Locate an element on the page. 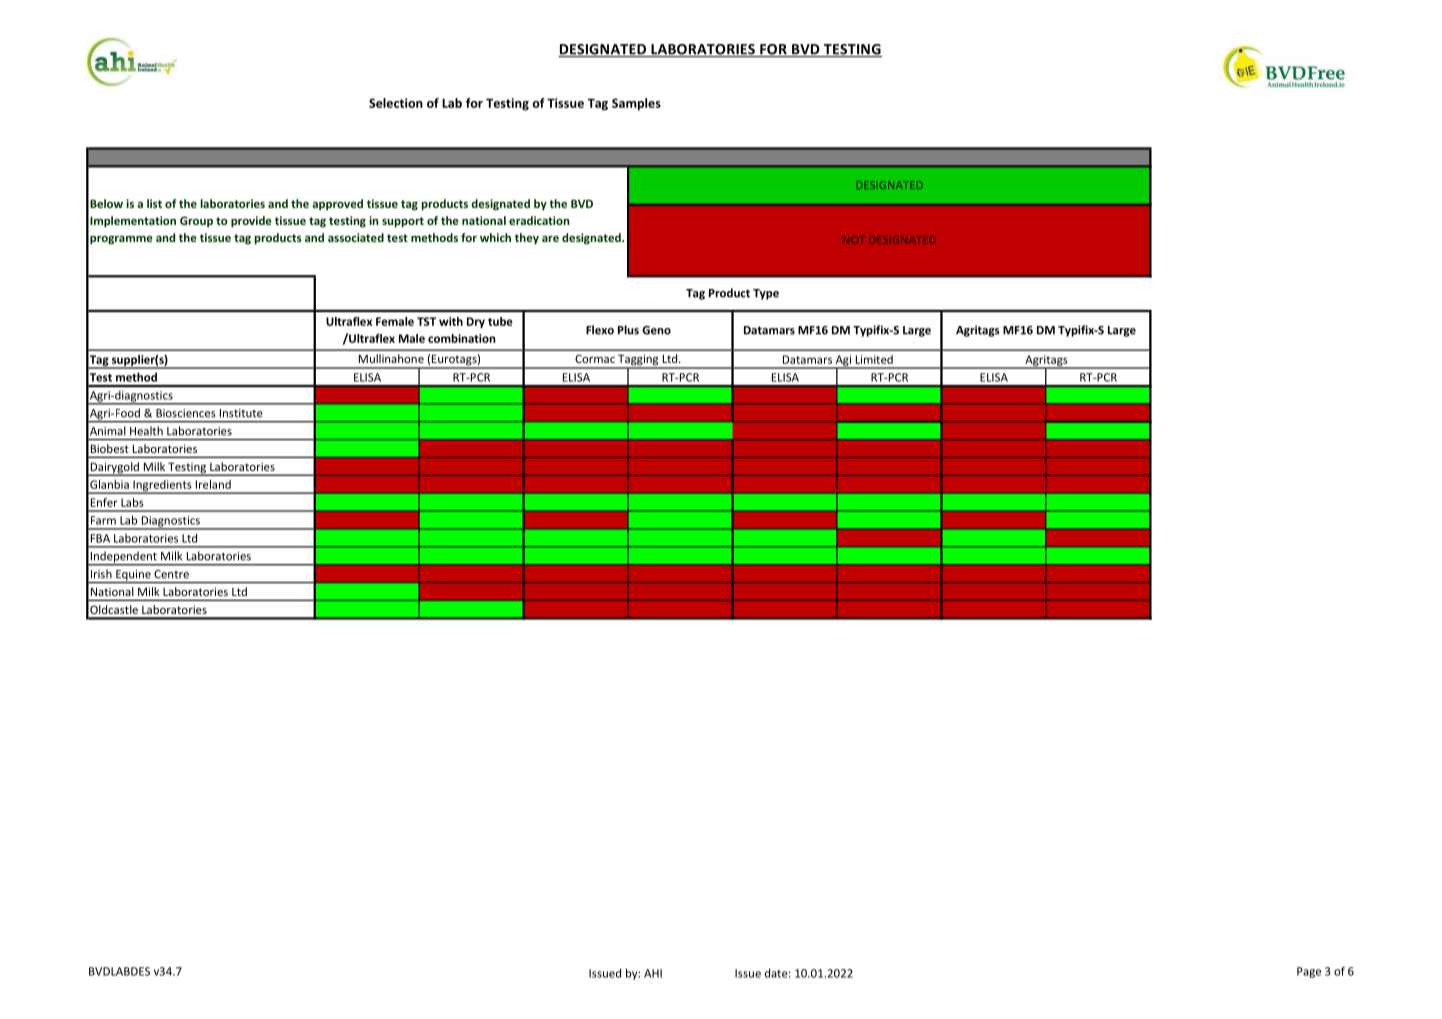  Geno is located at coordinates (656, 330).
